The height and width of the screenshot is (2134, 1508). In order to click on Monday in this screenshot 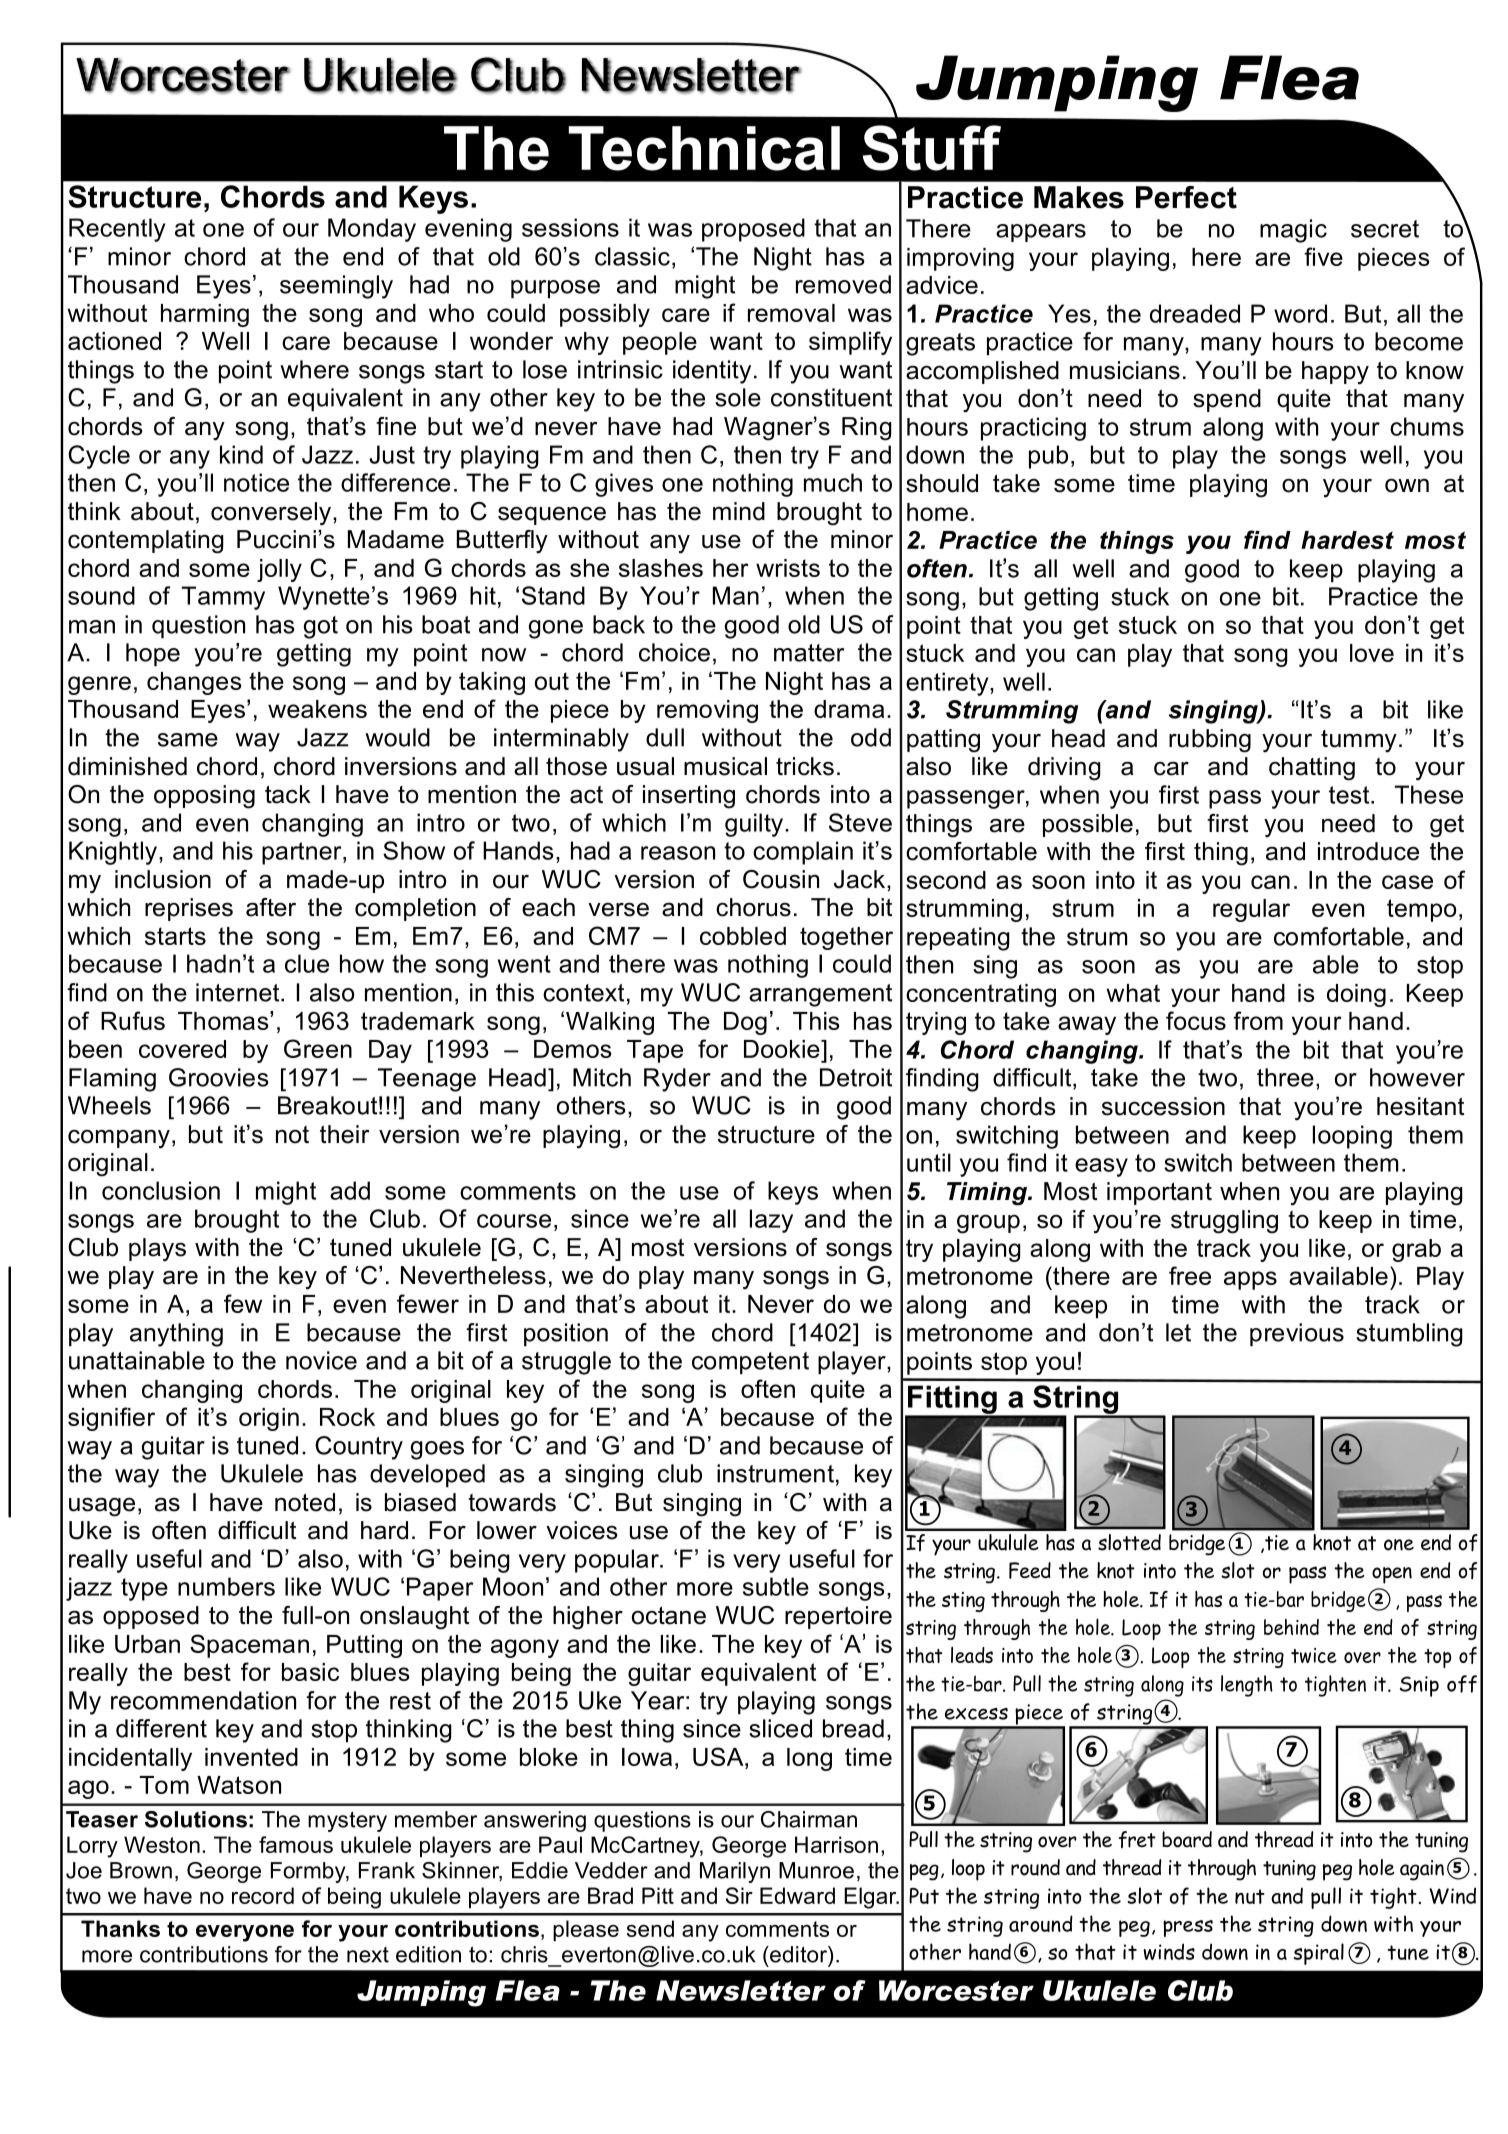, I will do `click(372, 230)`.
